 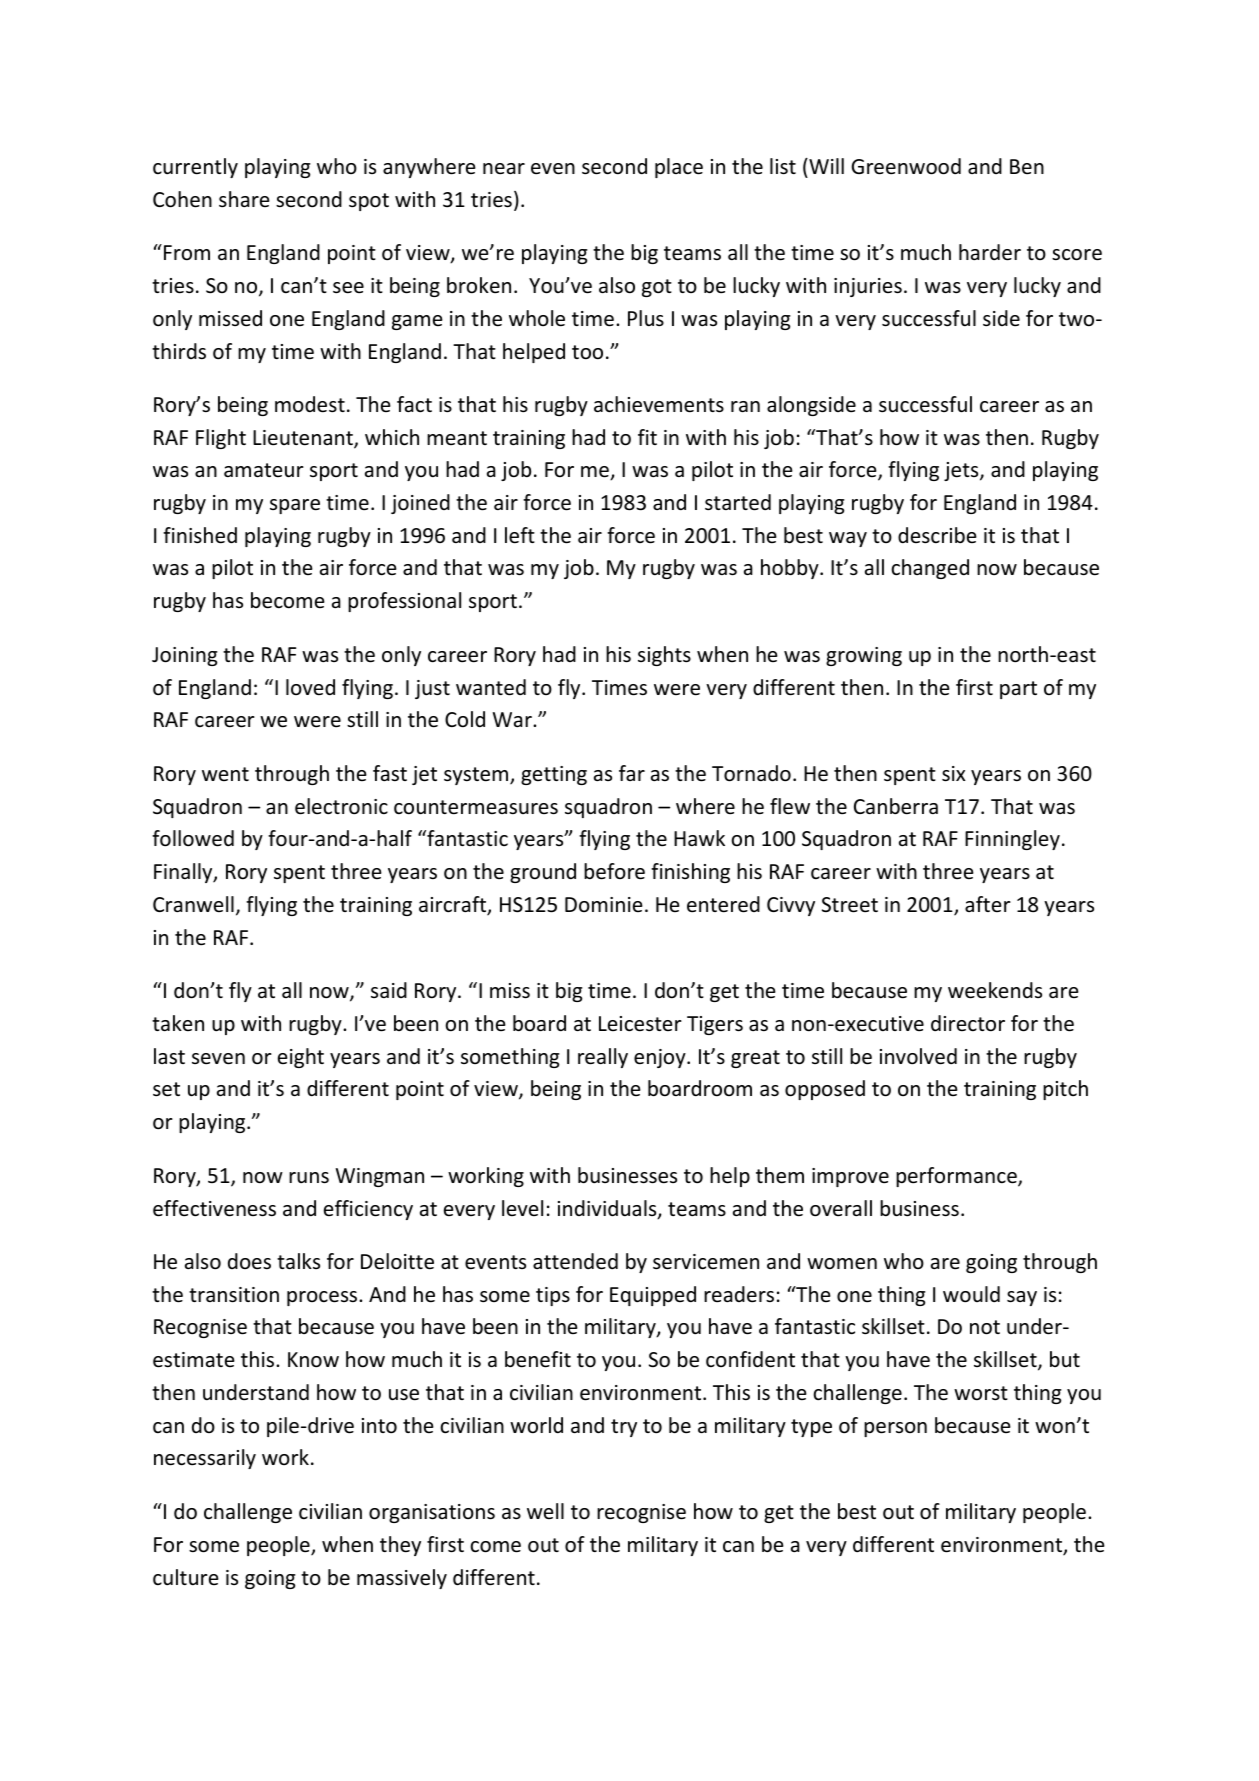 What do you see at coordinates (664, 656) in the image?
I see `sights` at bounding box center [664, 656].
